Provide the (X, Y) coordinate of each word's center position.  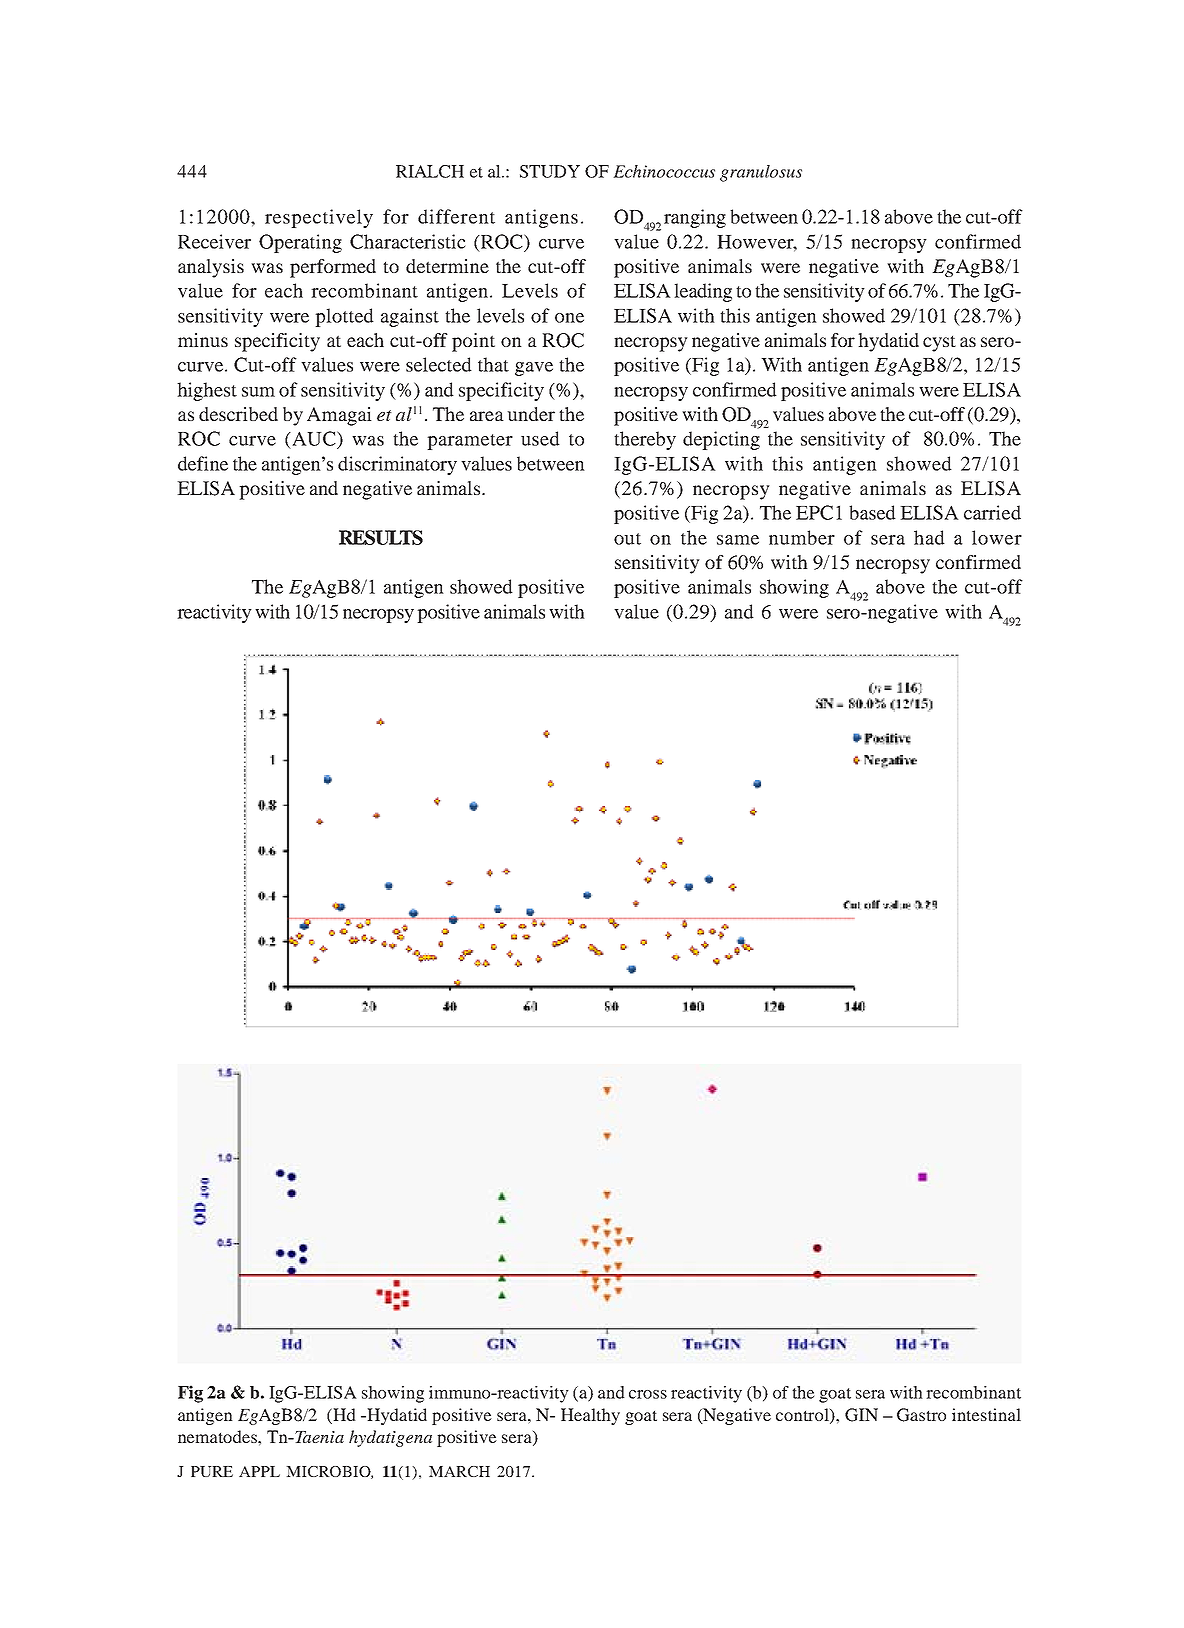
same (738, 540)
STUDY (550, 171)
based (872, 512)
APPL (259, 1471)
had (929, 537)
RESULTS (381, 537)
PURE (212, 1471)
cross (648, 1394)
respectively (319, 218)
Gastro (921, 1415)
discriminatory (397, 465)
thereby (645, 440)
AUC (314, 438)
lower (997, 537)
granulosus (761, 173)
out (627, 539)
